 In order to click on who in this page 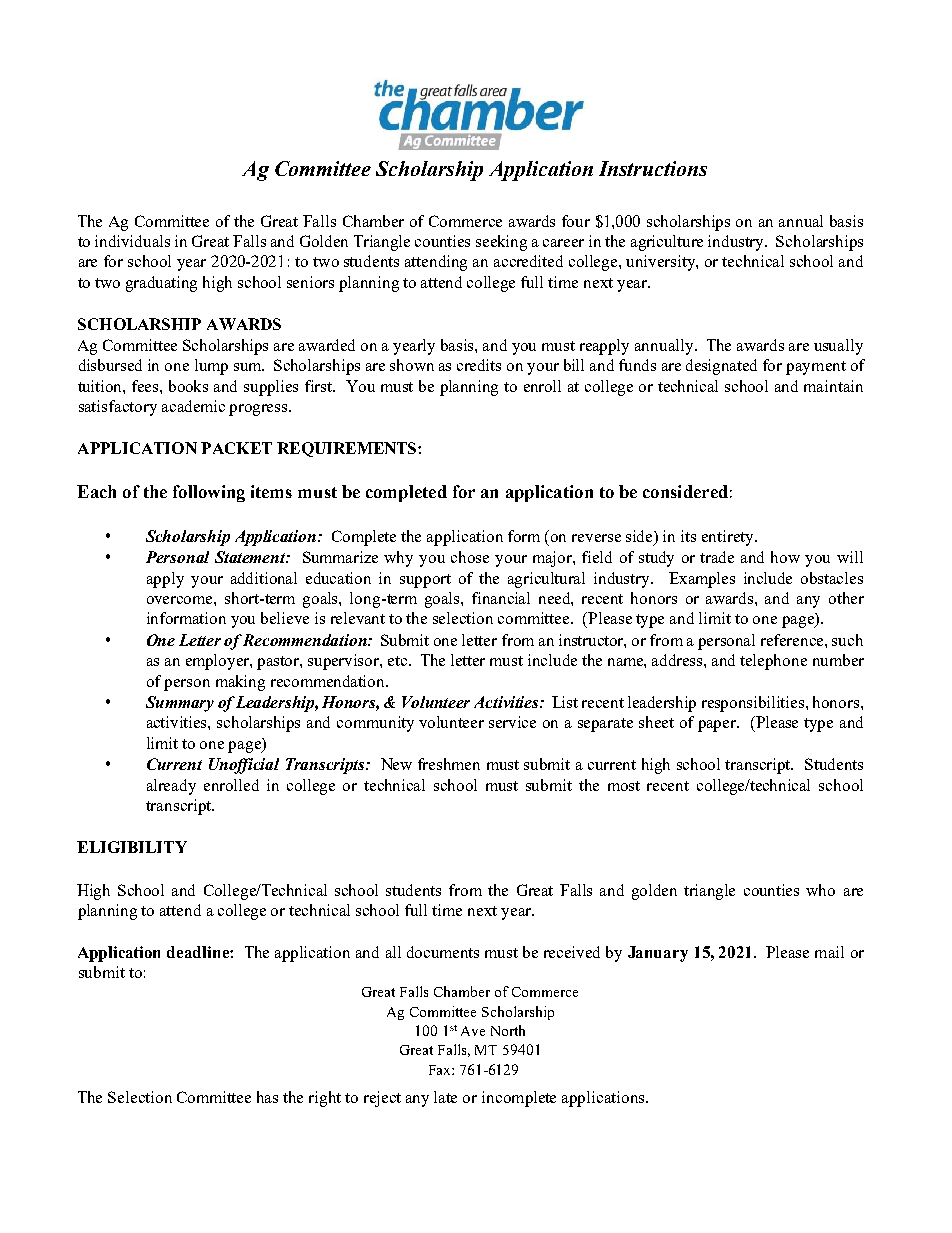, I will do `click(820, 890)`.
